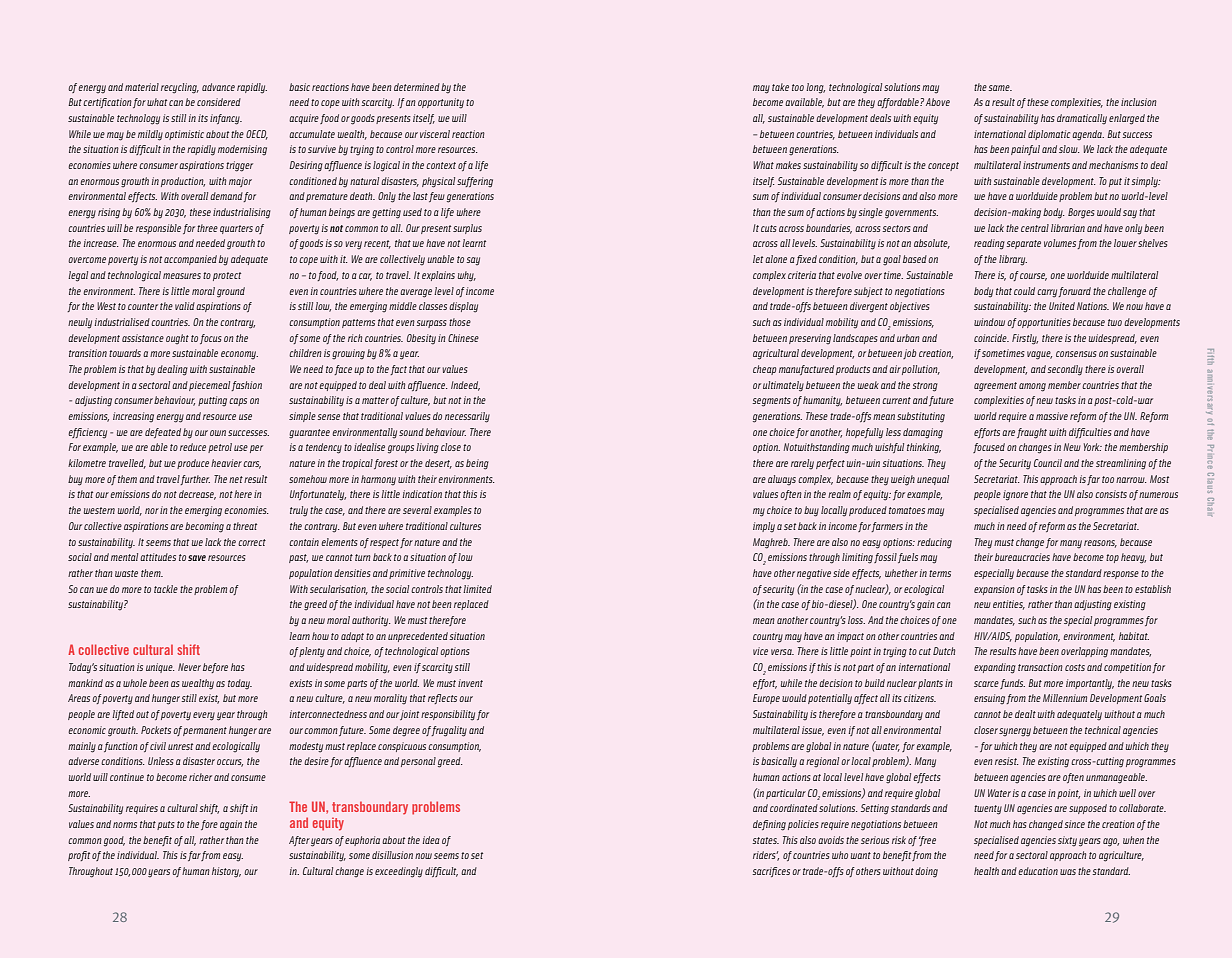 This document has width=1232, height=958. What do you see at coordinates (1082, 119) in the document?
I see `dramatically` at bounding box center [1082, 119].
